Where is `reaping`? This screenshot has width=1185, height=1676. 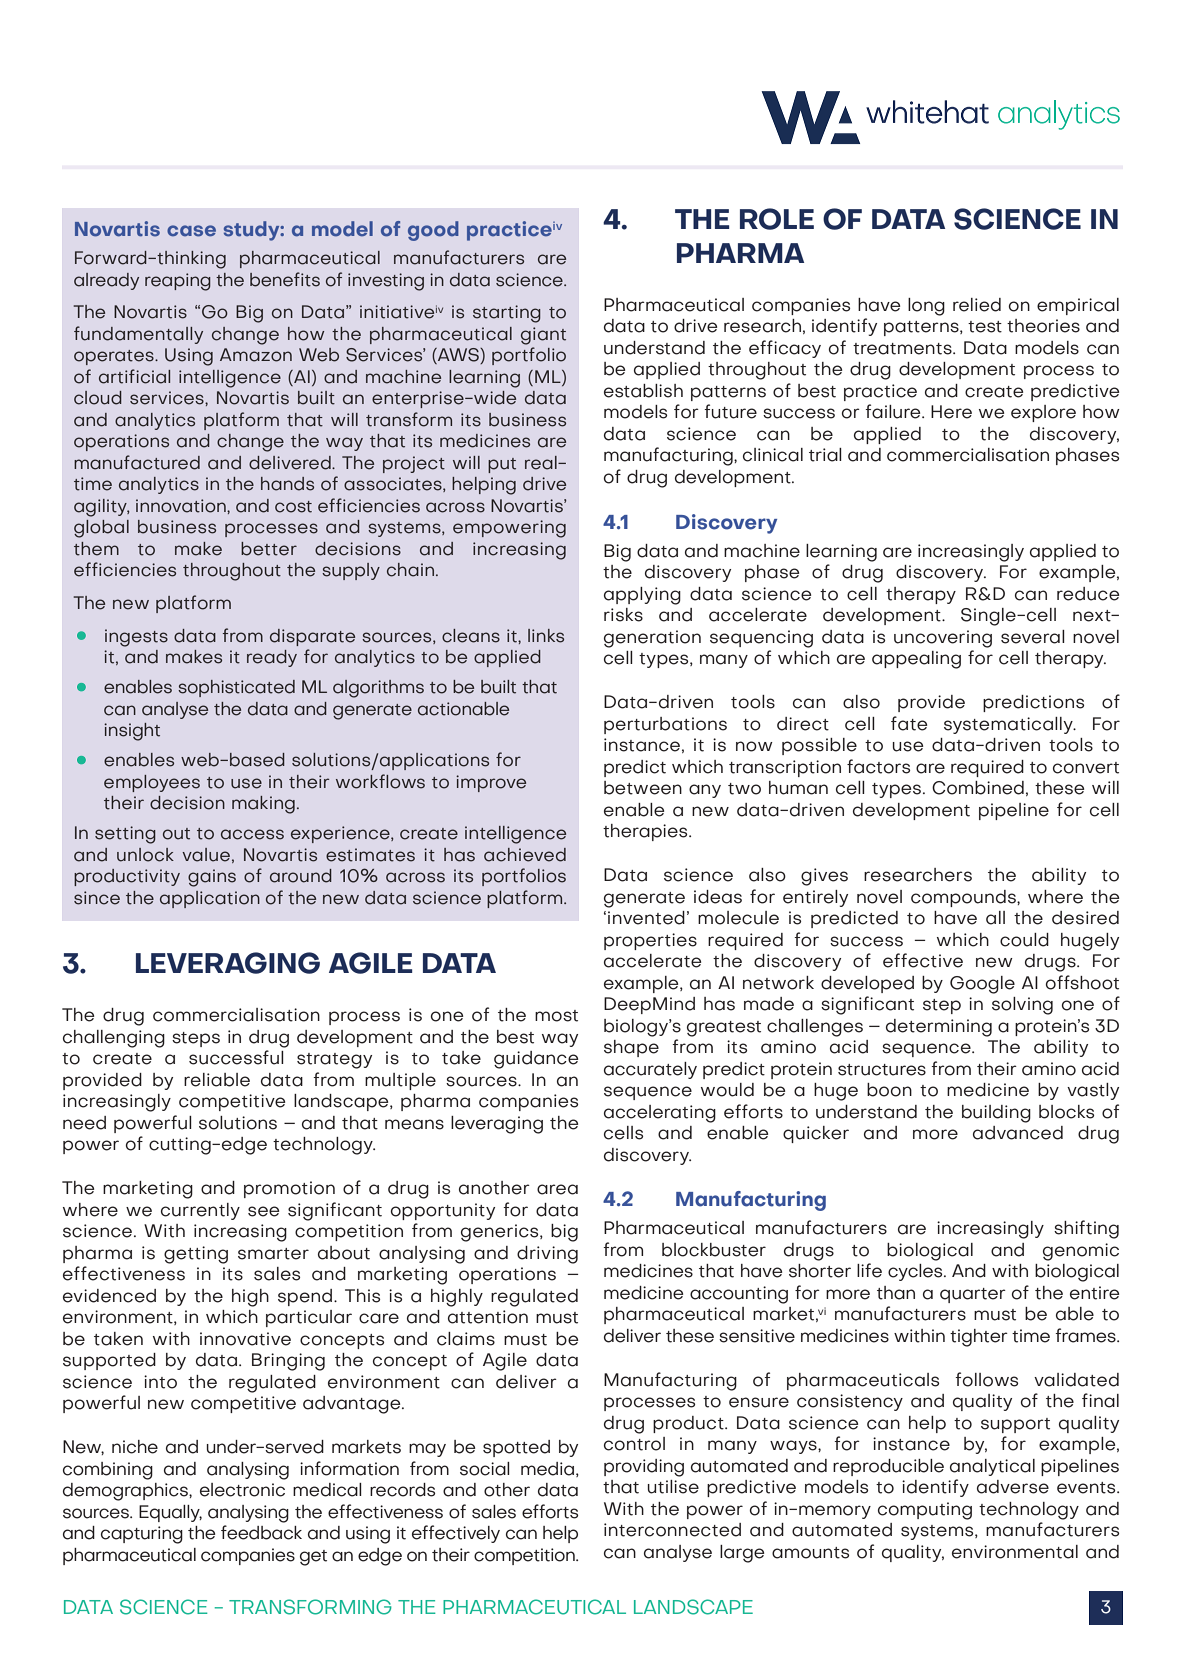 reaping is located at coordinates (178, 282).
